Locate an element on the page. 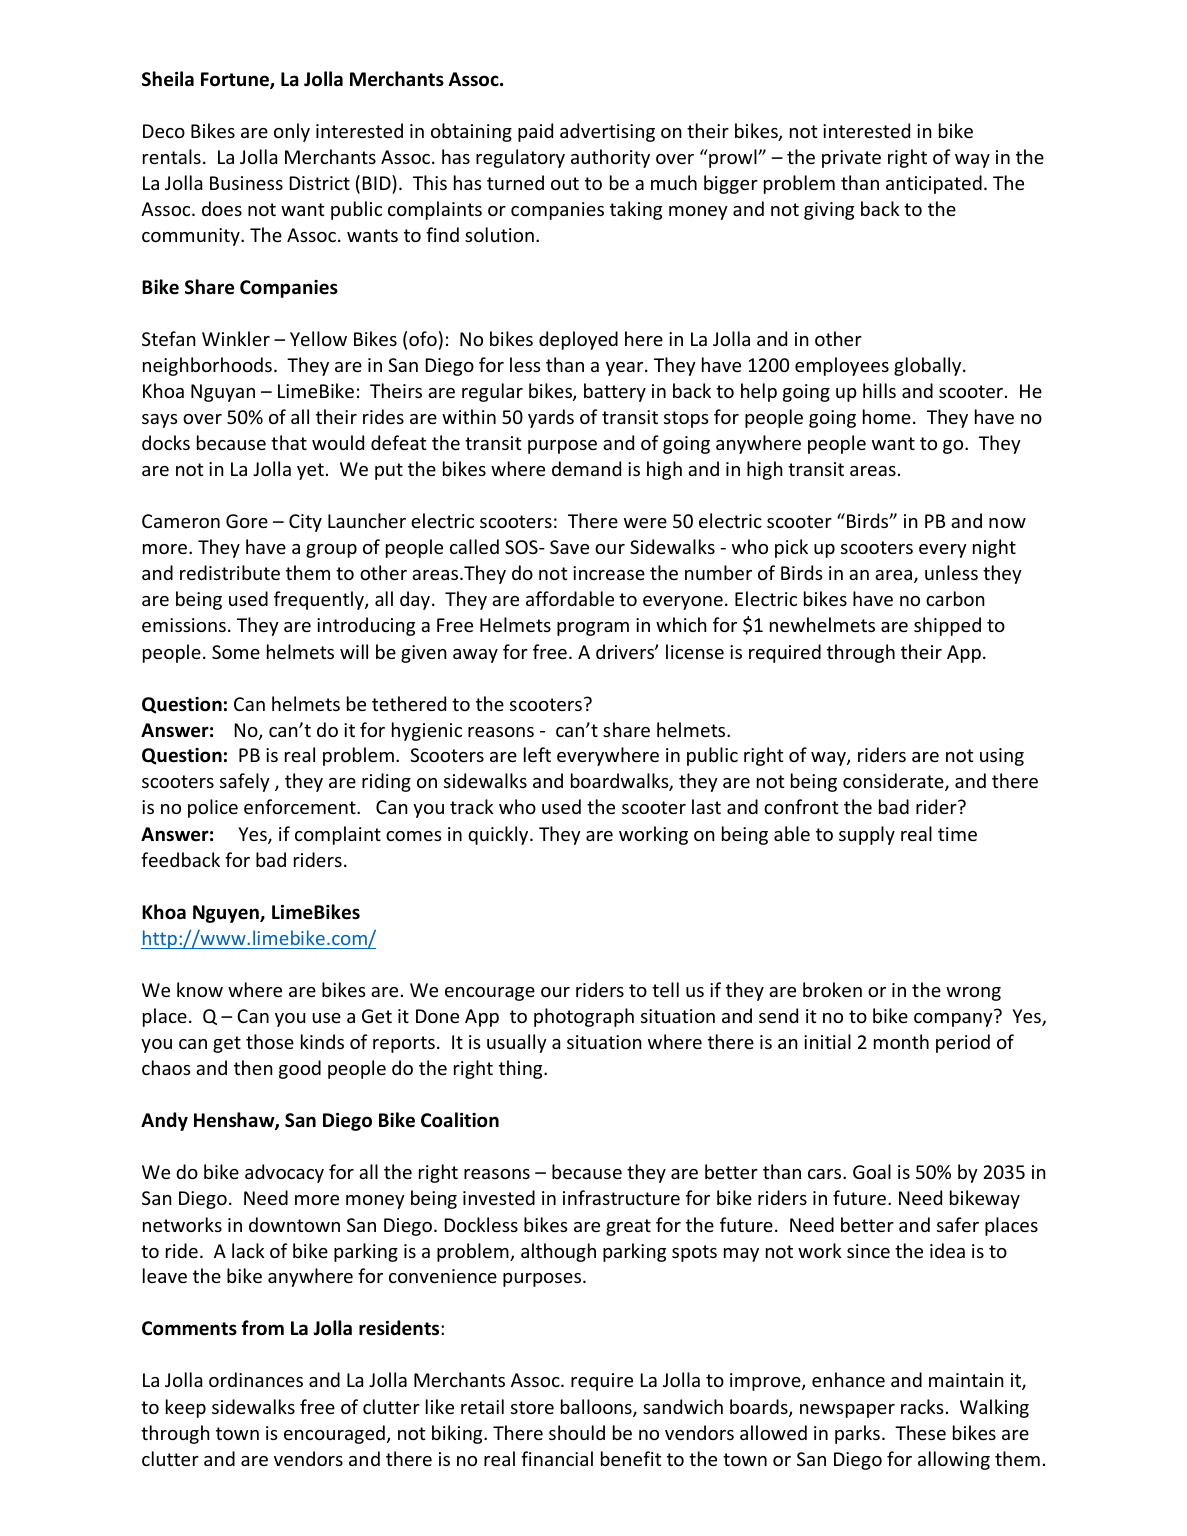 This page has height=1536, width=1187. ordinances is located at coordinates (256, 1379).
